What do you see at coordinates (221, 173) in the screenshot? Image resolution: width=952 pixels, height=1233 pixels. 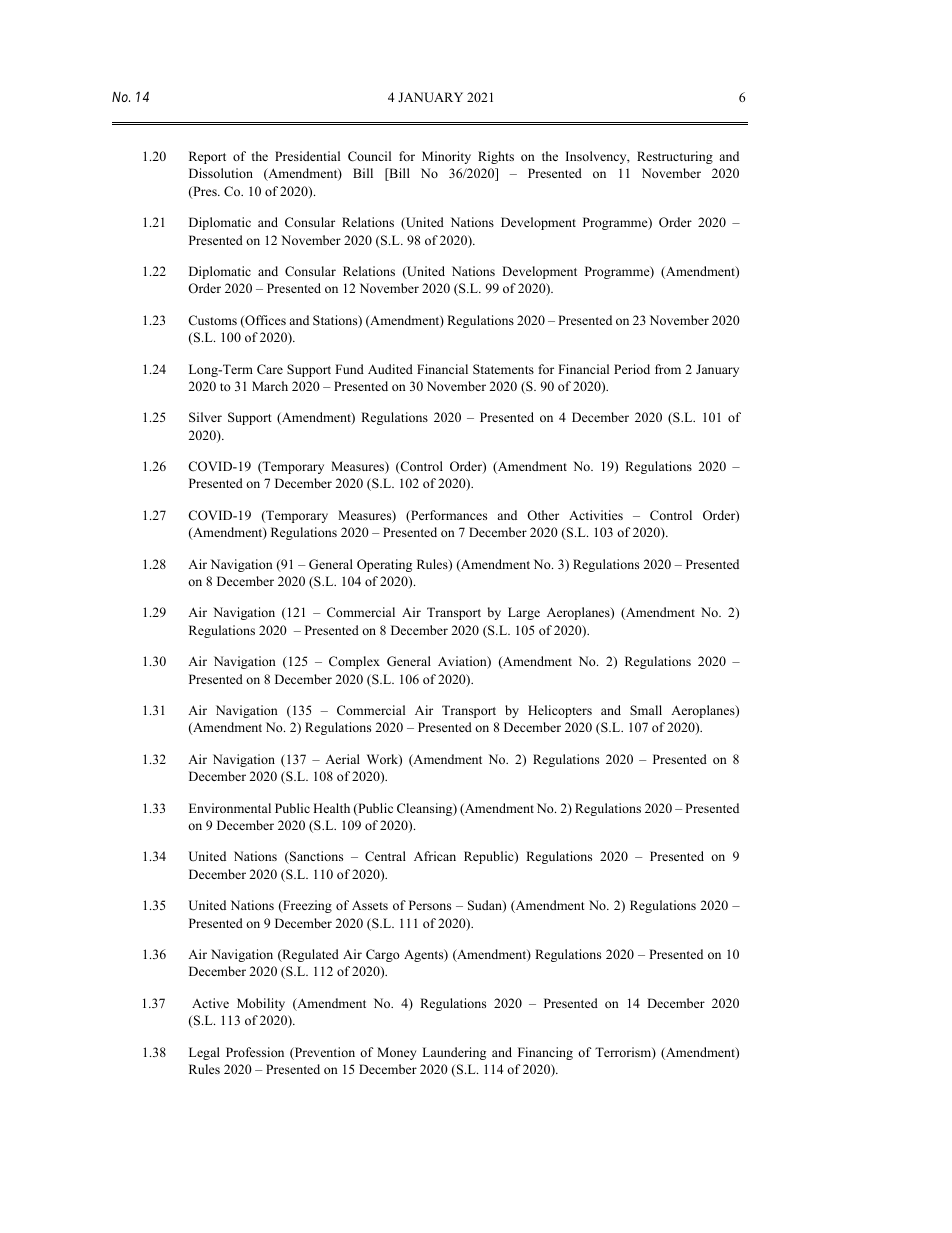 I see `Dissolution` at bounding box center [221, 173].
